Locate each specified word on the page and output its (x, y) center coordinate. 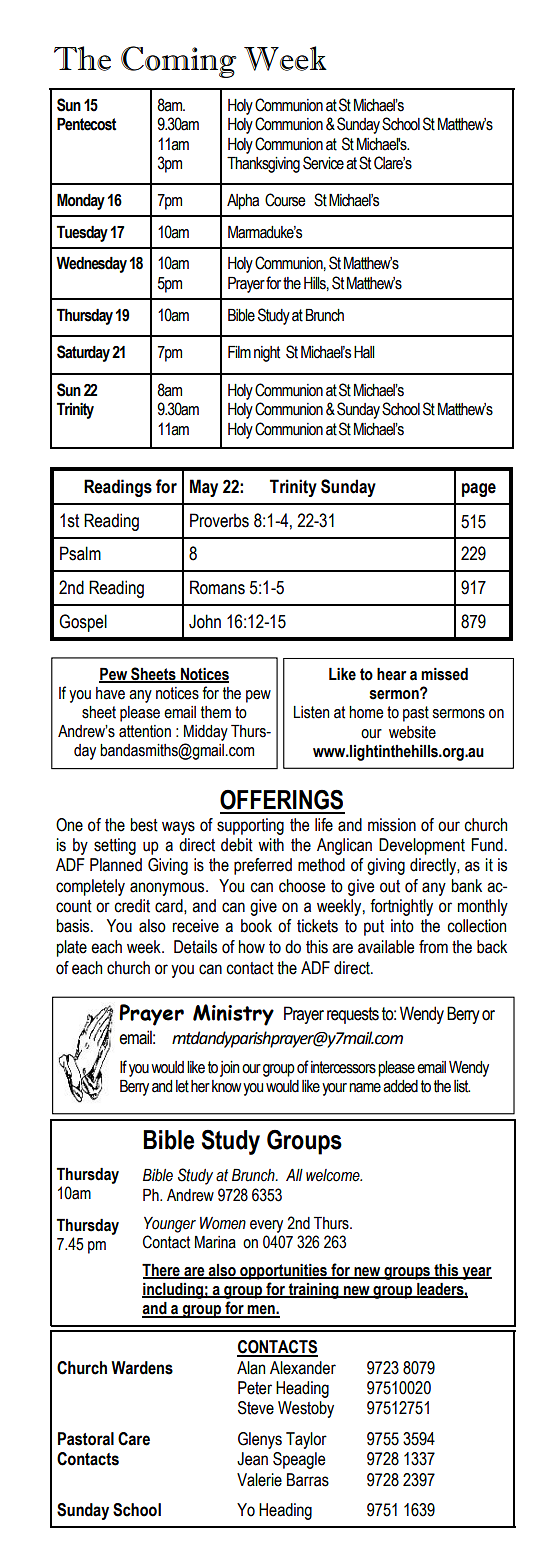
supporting (250, 826)
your (334, 1089)
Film (239, 352)
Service (323, 163)
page (479, 490)
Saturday (83, 353)
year (476, 1273)
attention (145, 731)
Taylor (306, 1440)
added (400, 1086)
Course (285, 200)
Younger (170, 1225)
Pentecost (86, 124)
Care (134, 1439)
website (412, 732)
